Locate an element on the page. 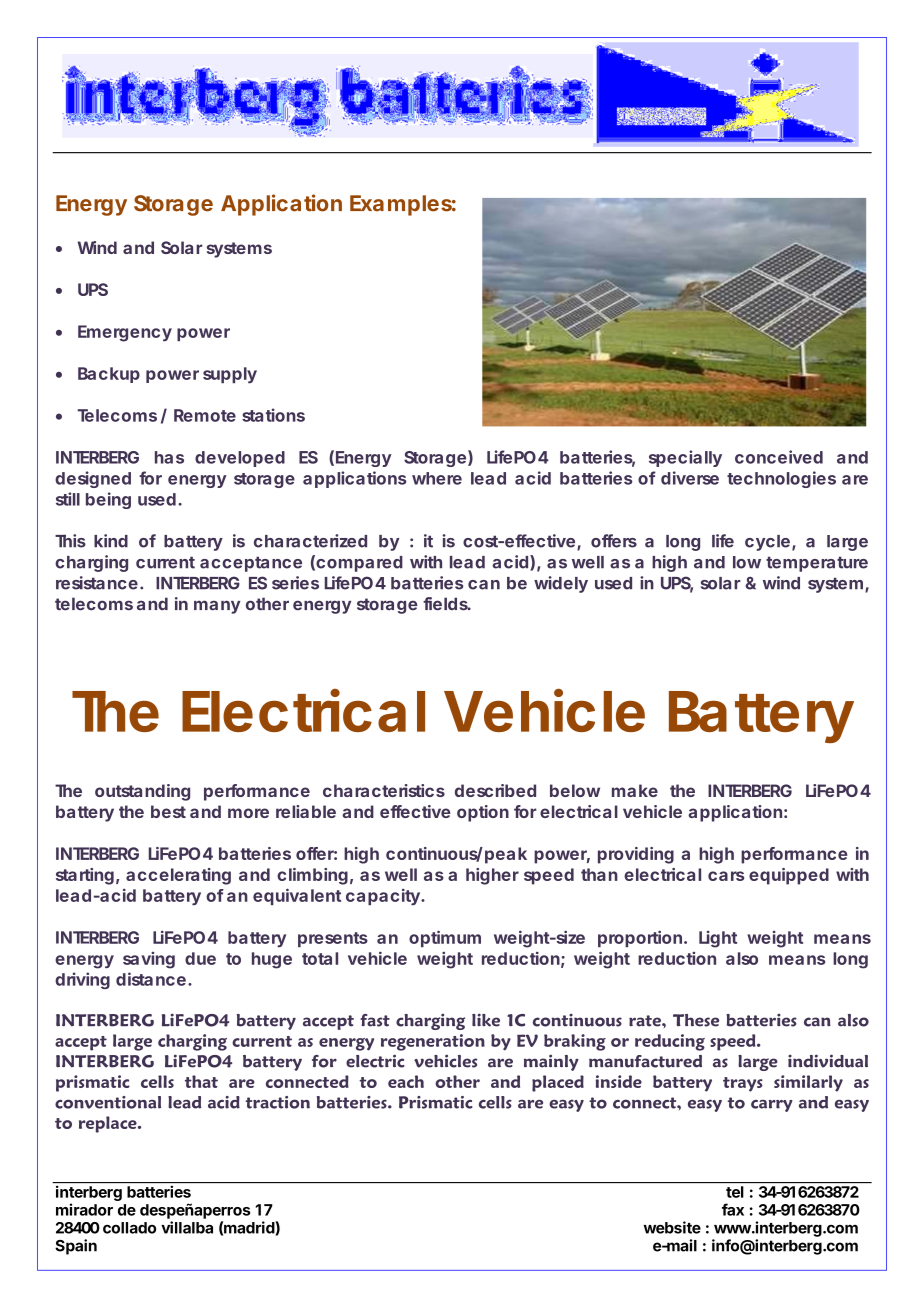  Spain is located at coordinates (76, 1247).
